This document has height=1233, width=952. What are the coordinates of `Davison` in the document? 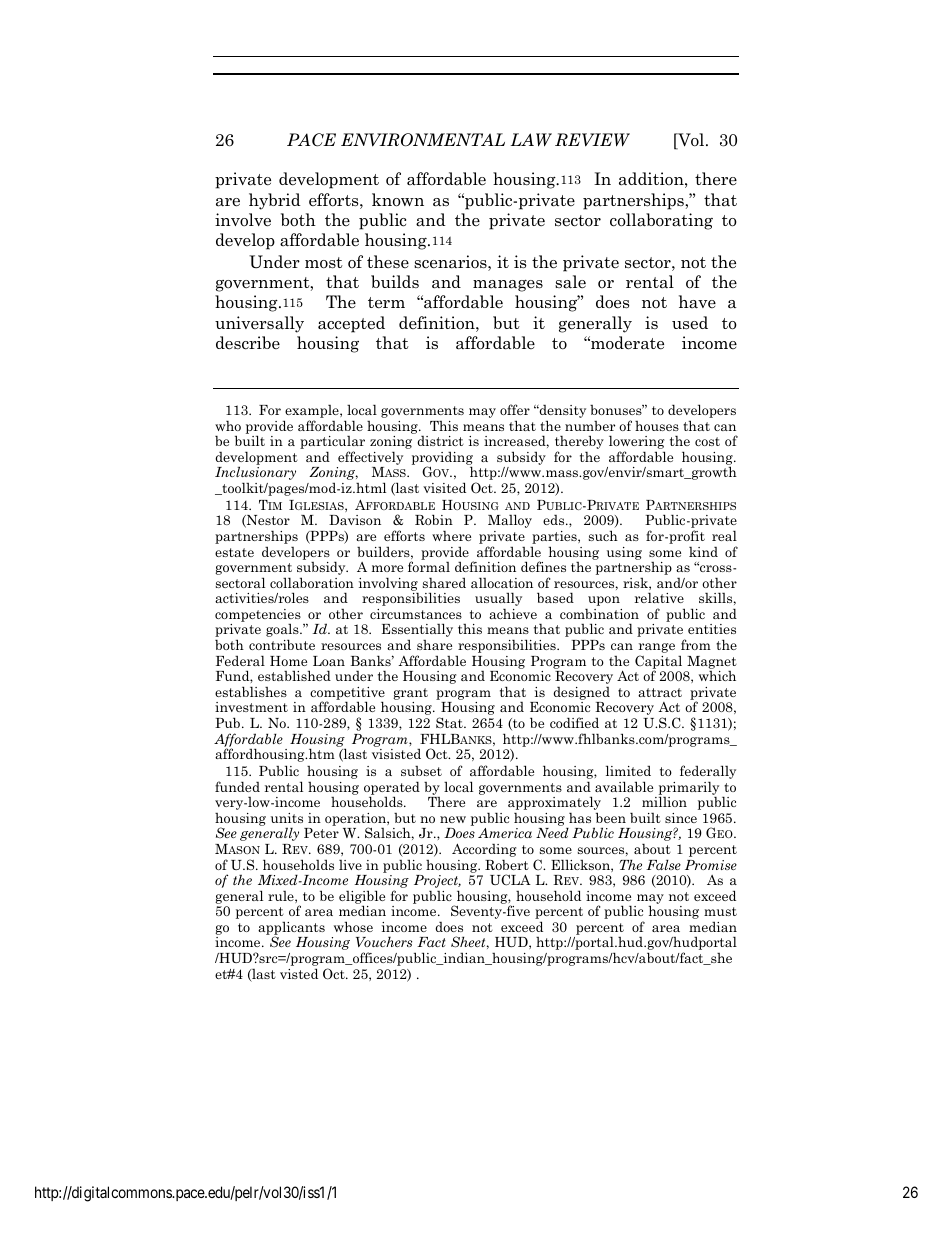 It's located at (355, 520).
